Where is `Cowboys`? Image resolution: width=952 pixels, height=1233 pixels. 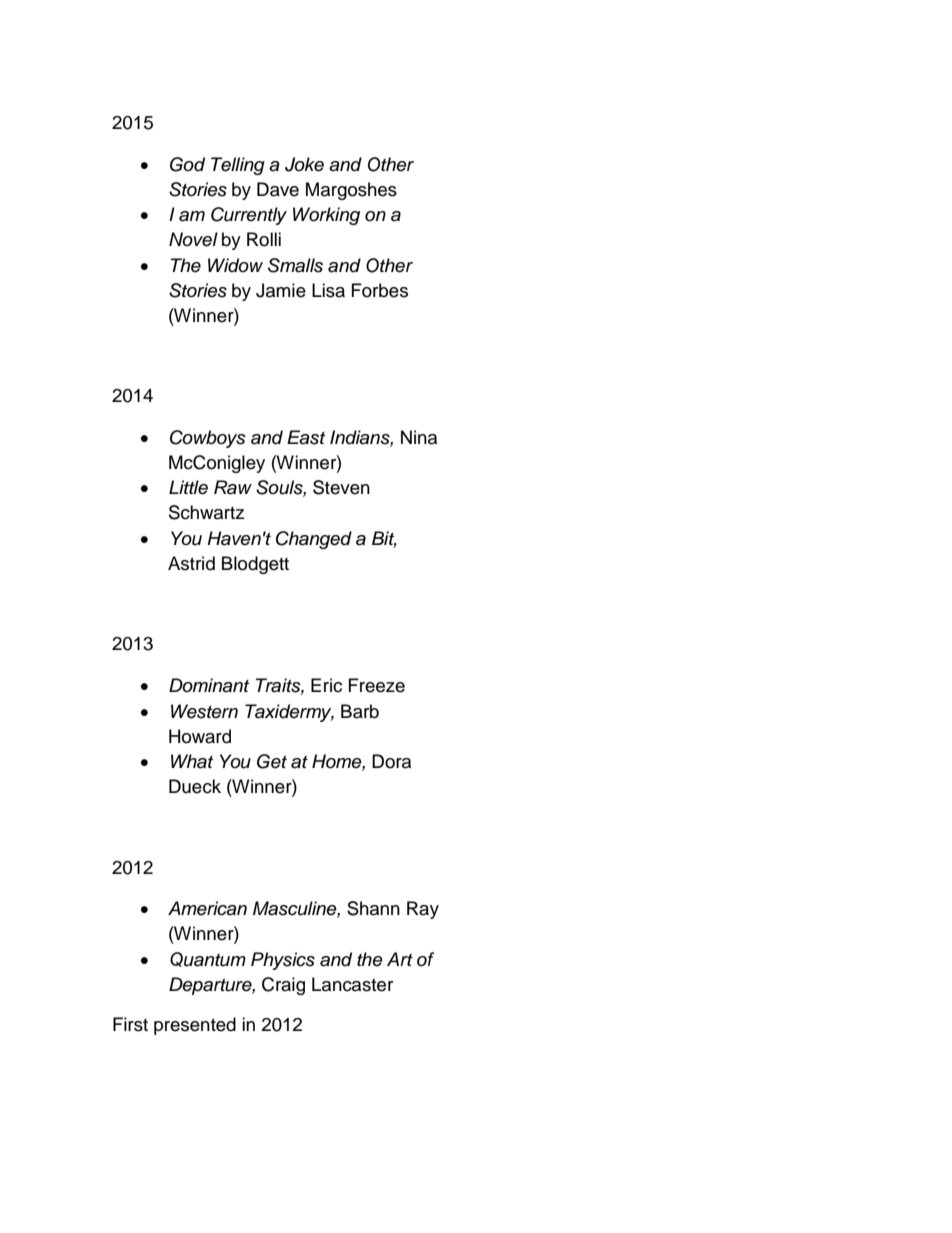
Cowboys is located at coordinates (208, 439).
